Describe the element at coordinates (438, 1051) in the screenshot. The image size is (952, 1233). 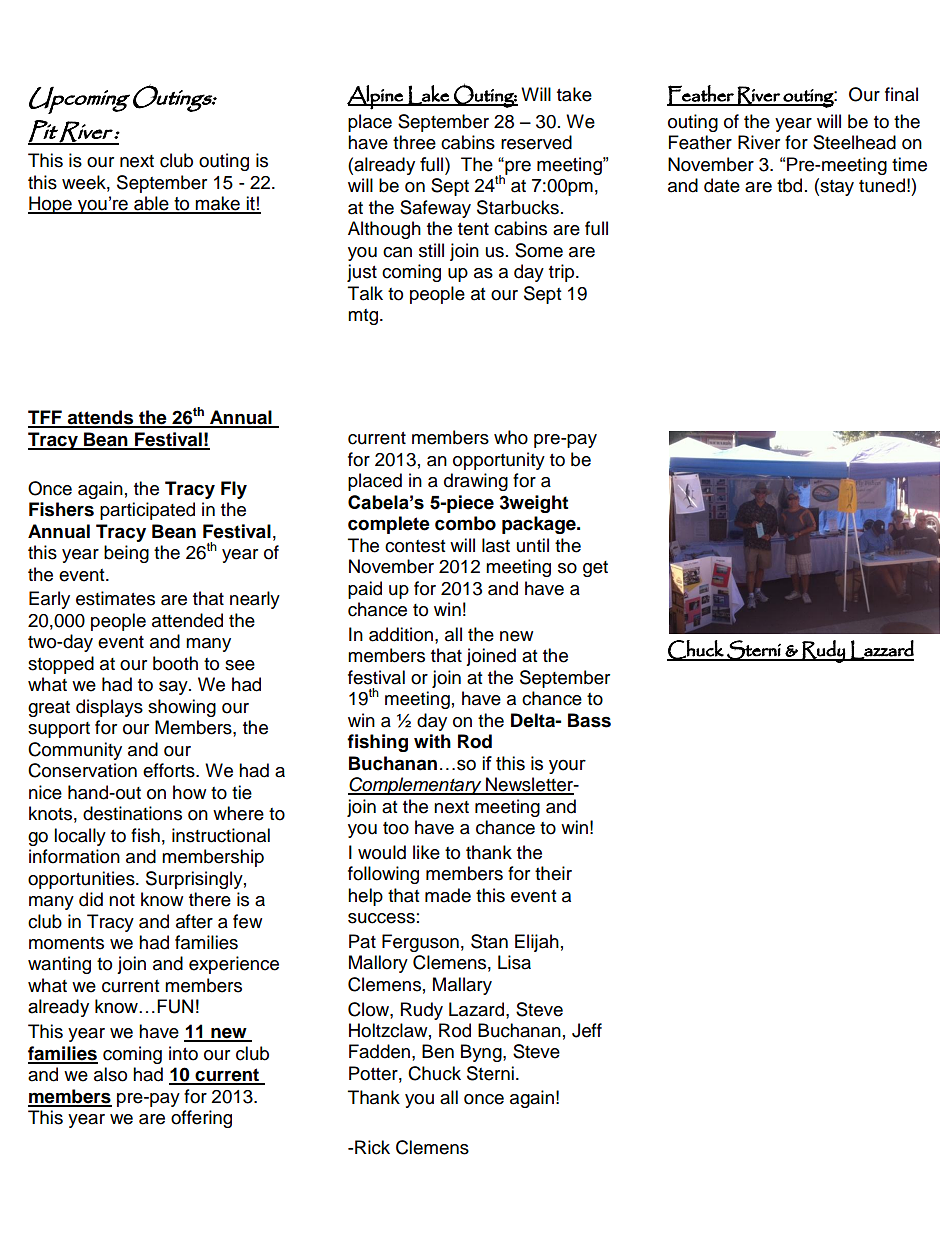
I see `Ben` at that location.
